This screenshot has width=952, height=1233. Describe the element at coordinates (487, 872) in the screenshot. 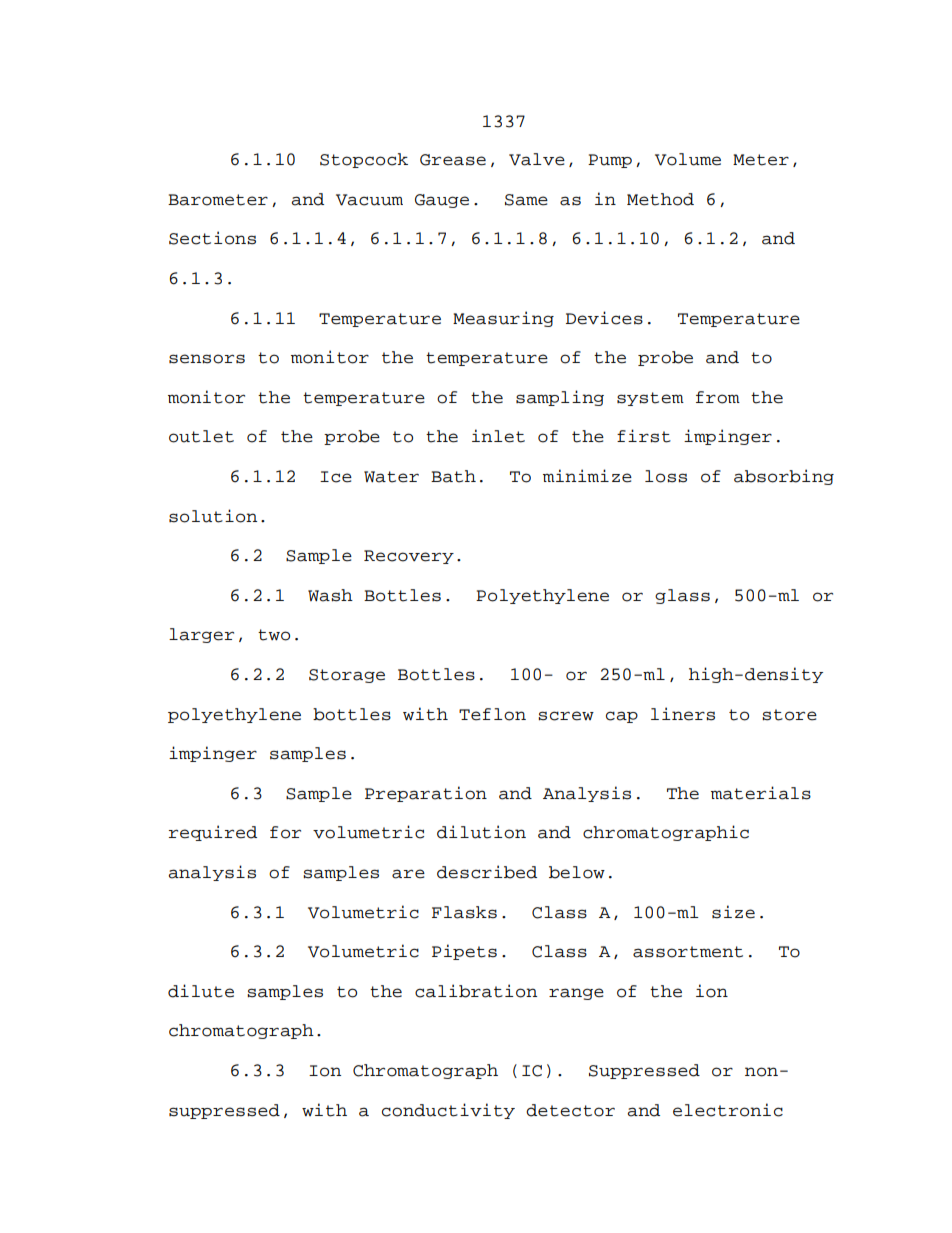

I see `described` at that location.
